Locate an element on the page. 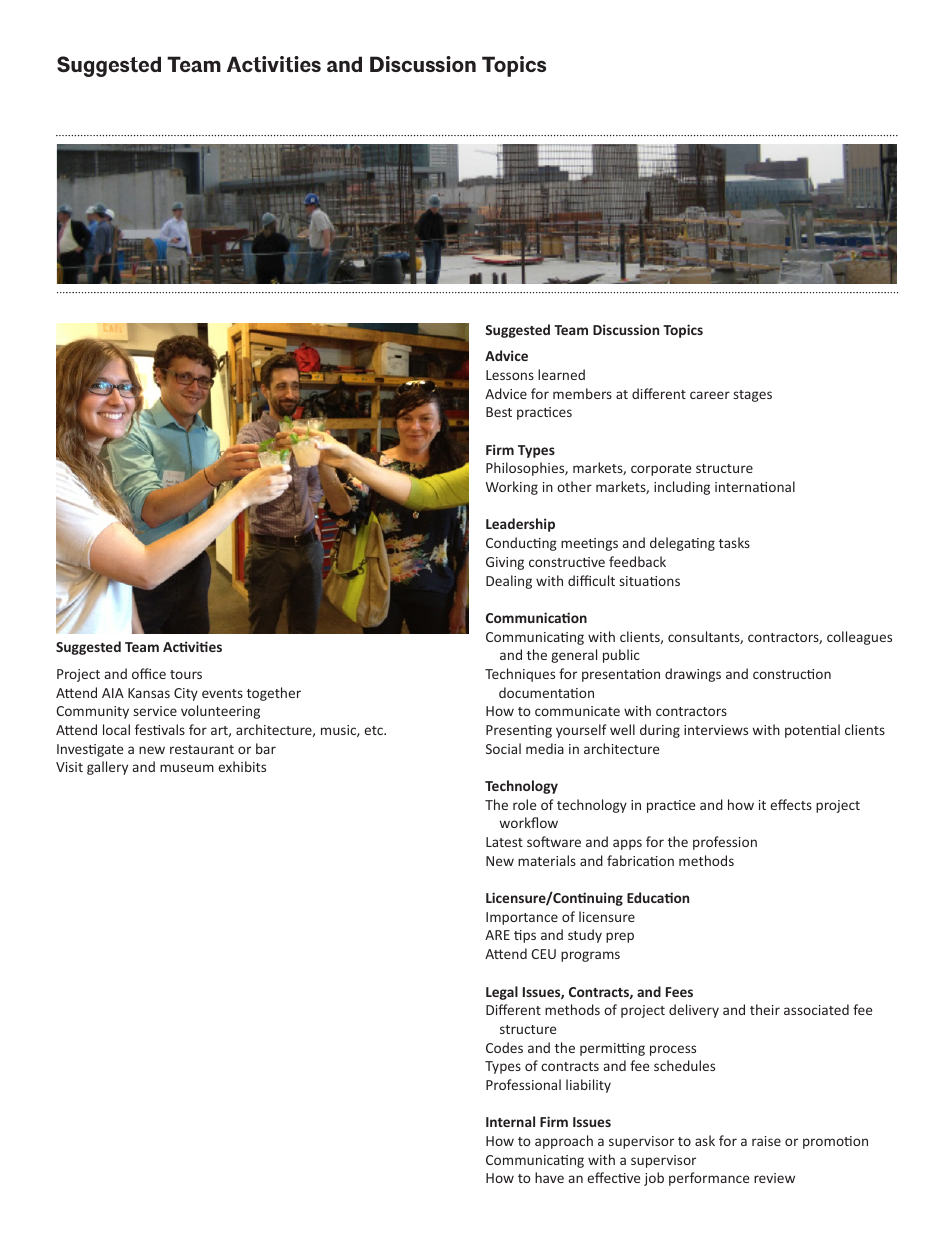 This page has height=1233, width=952. Legal is located at coordinates (502, 993).
